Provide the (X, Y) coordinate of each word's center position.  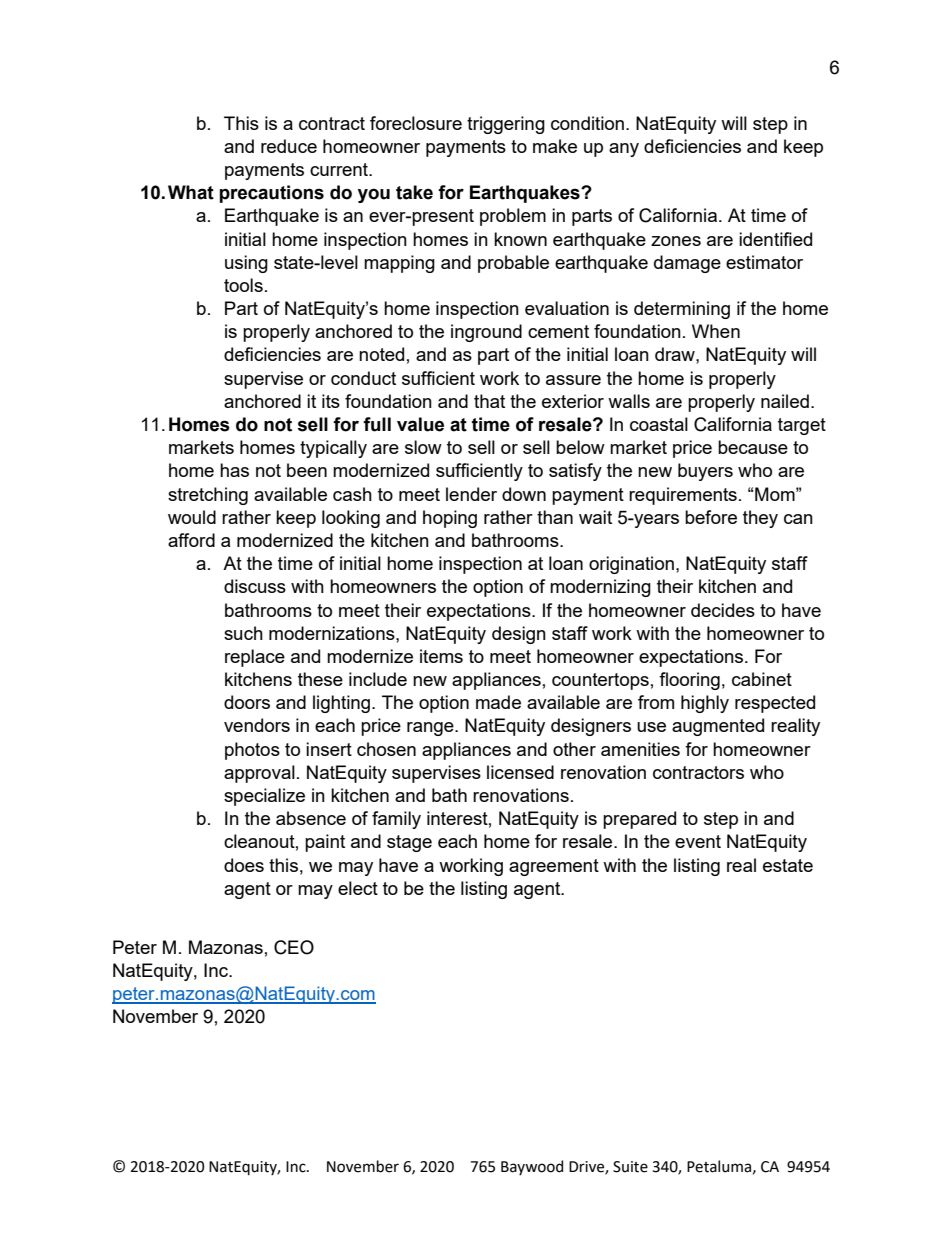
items (441, 656)
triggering (506, 125)
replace (255, 658)
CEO (294, 947)
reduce (289, 146)
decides (723, 610)
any (624, 150)
